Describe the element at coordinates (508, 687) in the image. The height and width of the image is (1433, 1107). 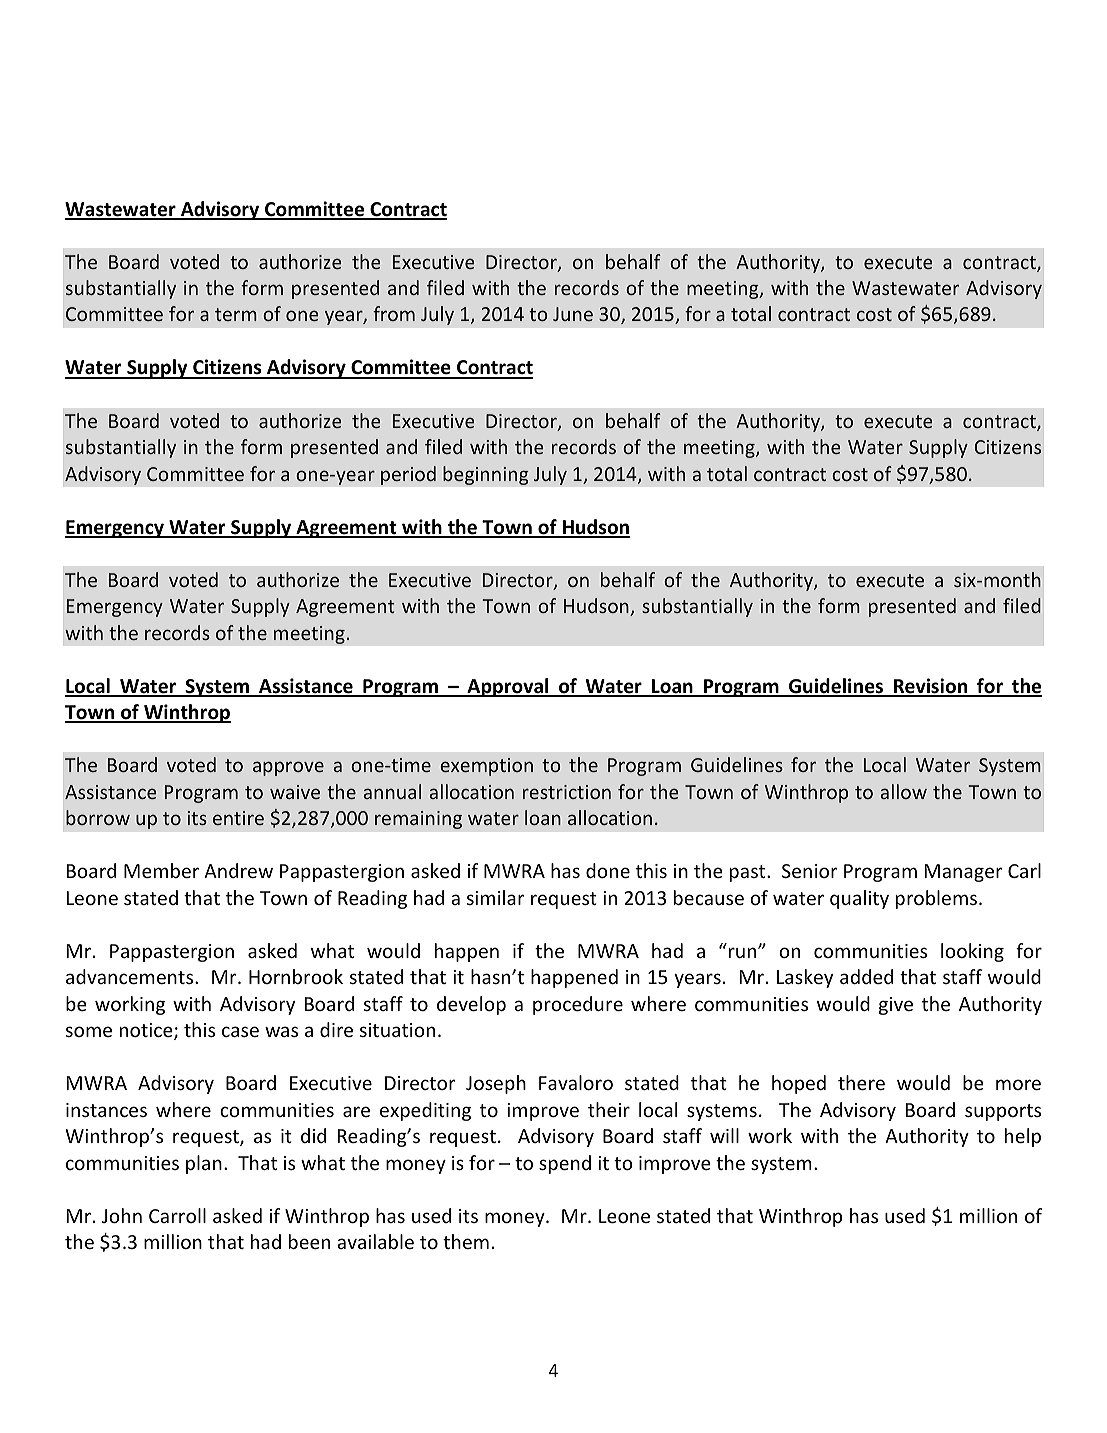
I see `Approval` at that location.
